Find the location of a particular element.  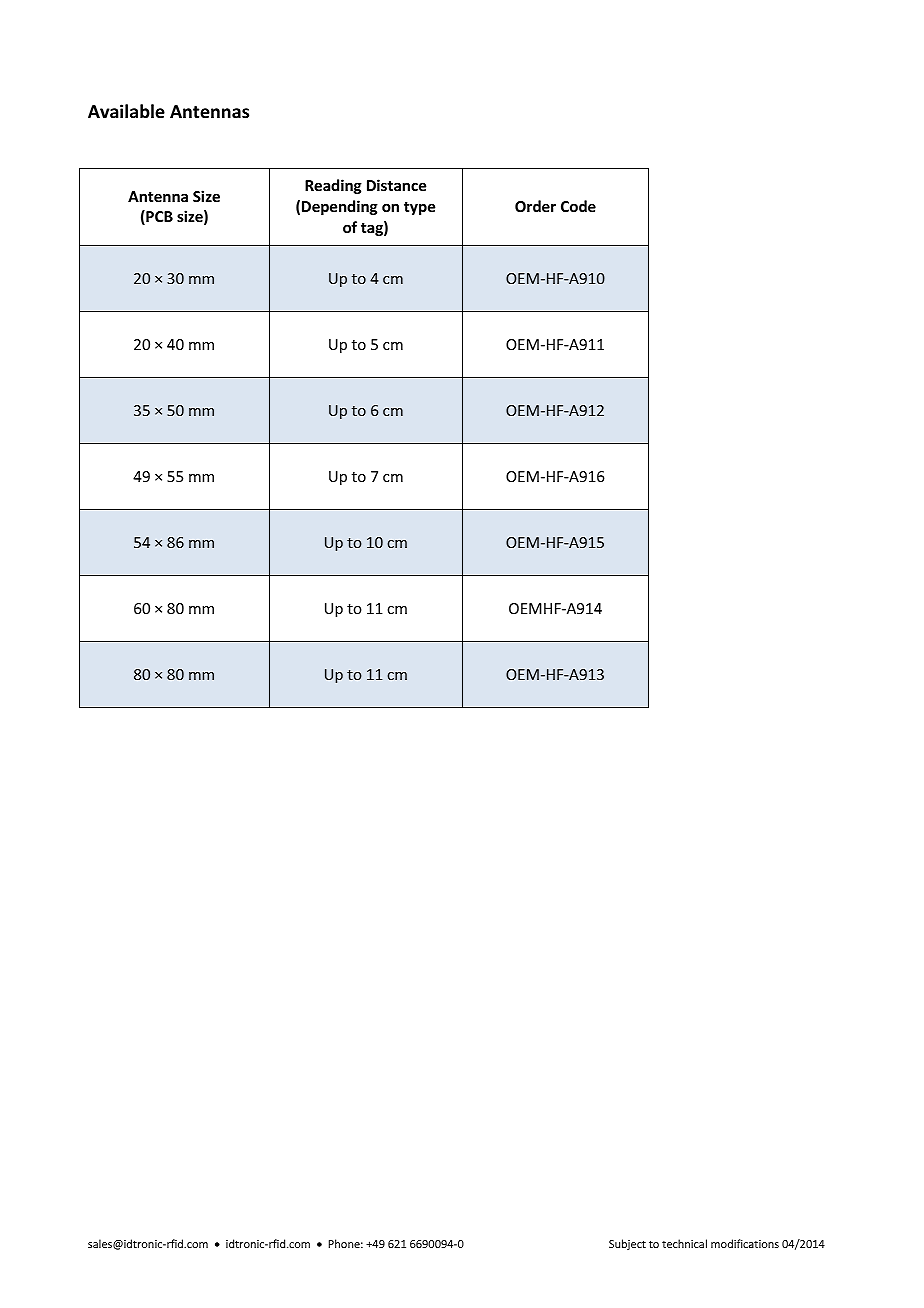

Available is located at coordinates (126, 111).
